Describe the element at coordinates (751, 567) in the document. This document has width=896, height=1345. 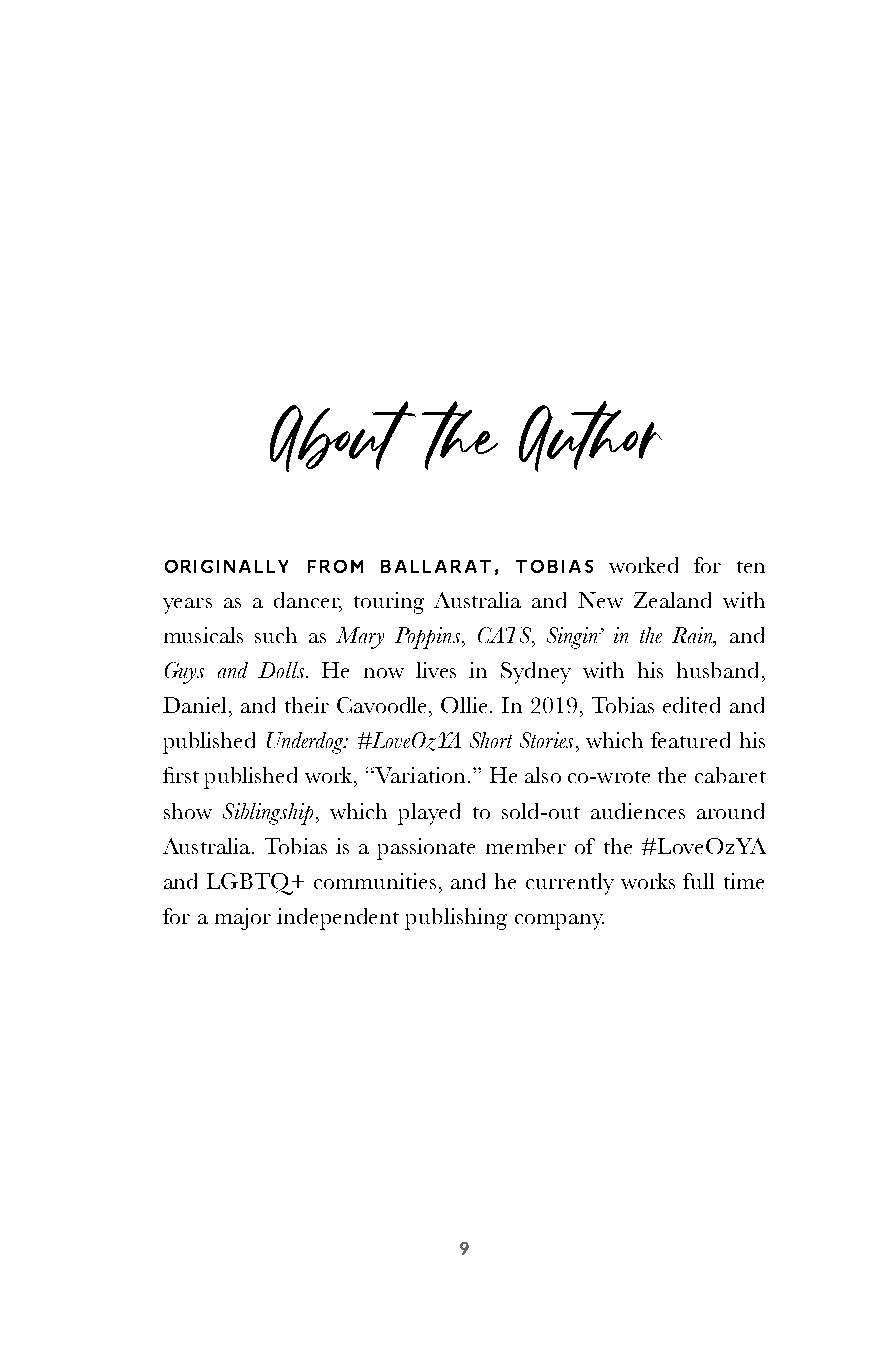
I see `ten` at that location.
